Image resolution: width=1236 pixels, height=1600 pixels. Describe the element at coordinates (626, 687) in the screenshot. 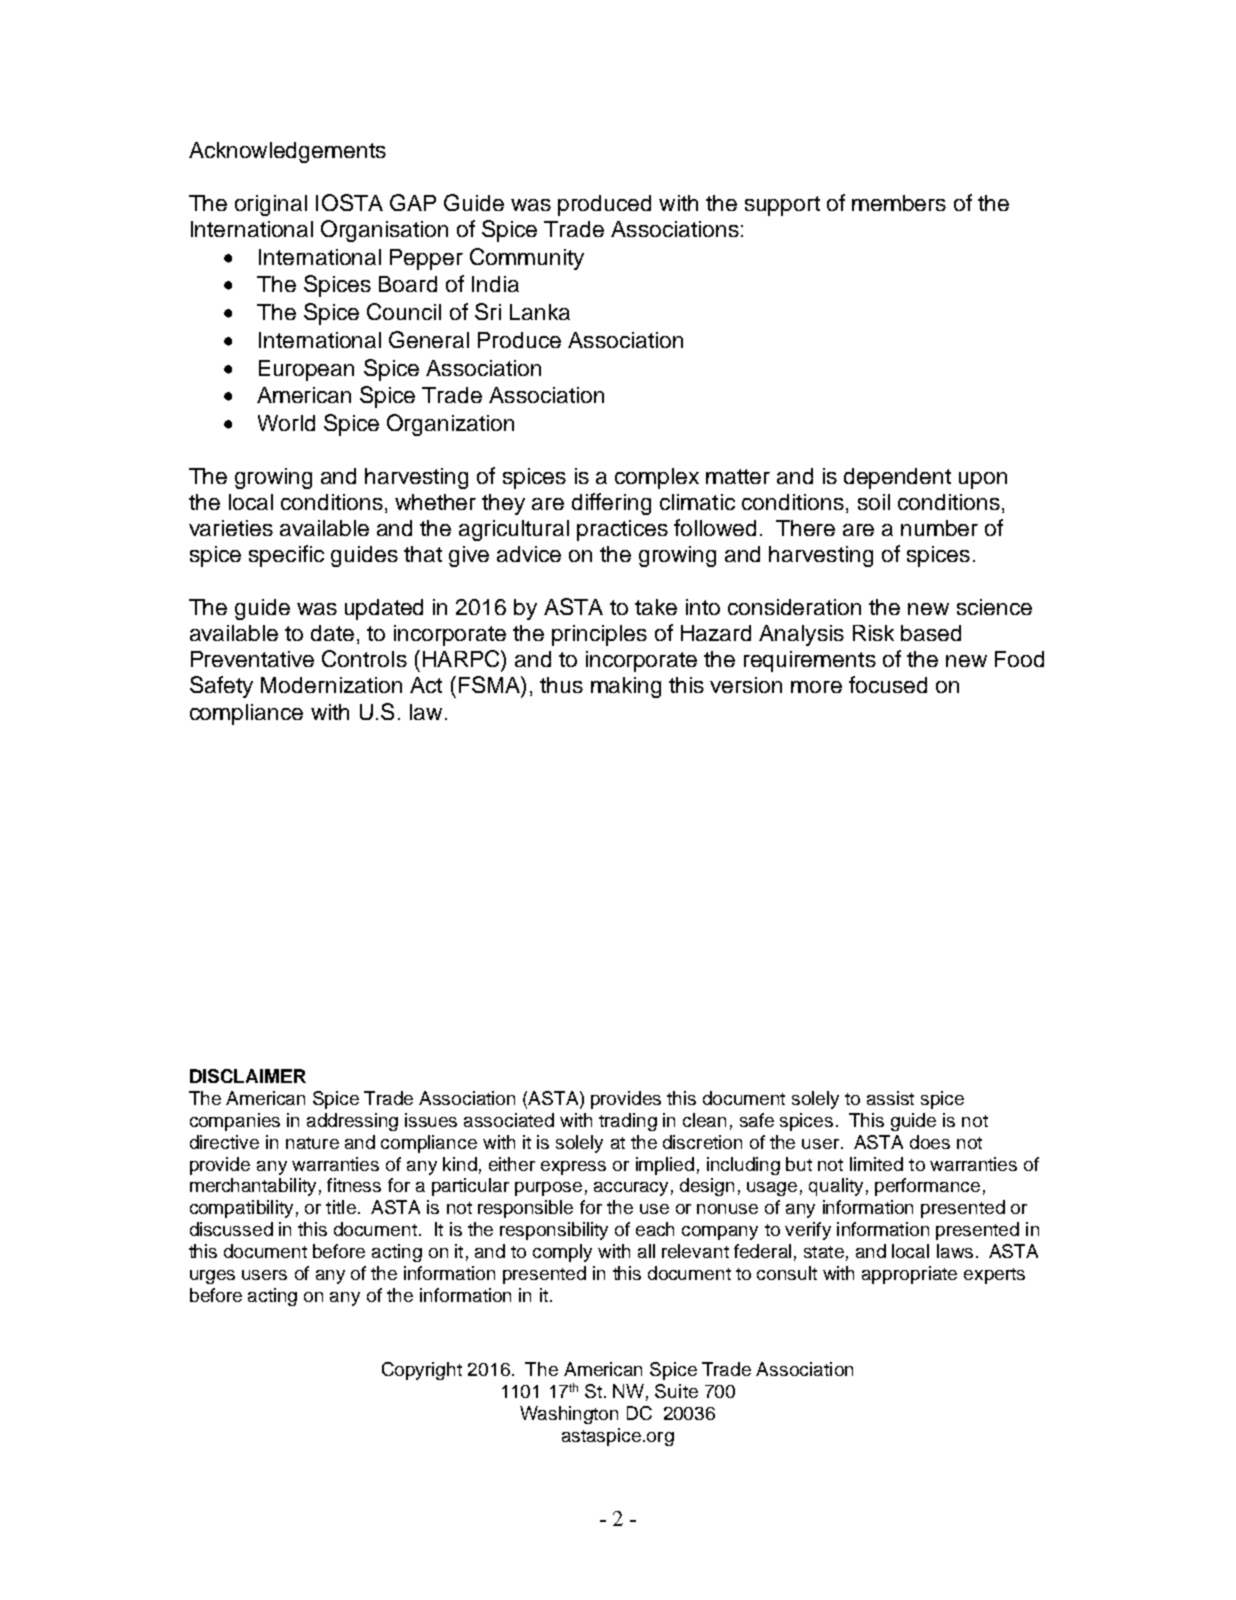

I see `making` at that location.
